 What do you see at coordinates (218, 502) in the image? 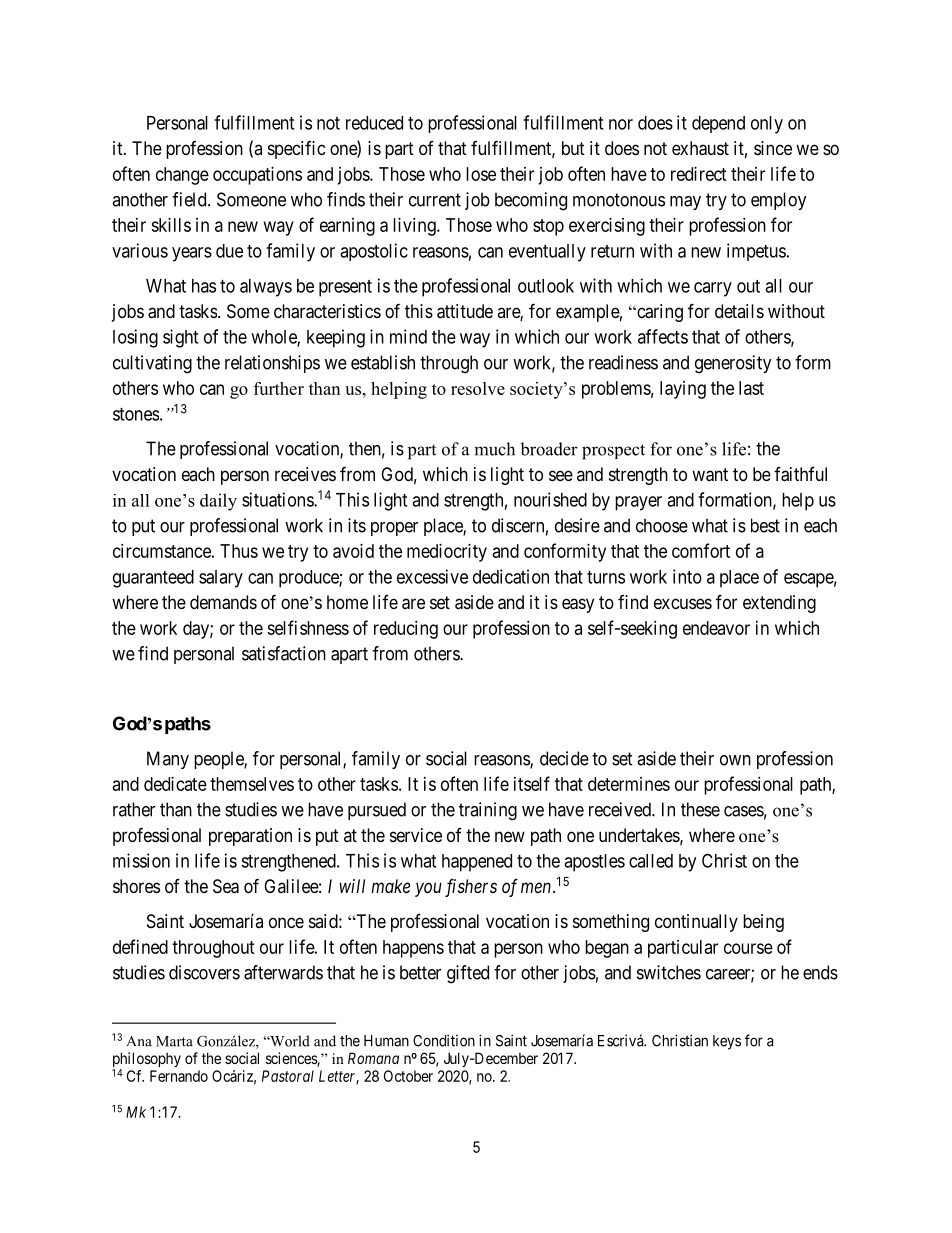
I see `daily` at bounding box center [218, 502].
